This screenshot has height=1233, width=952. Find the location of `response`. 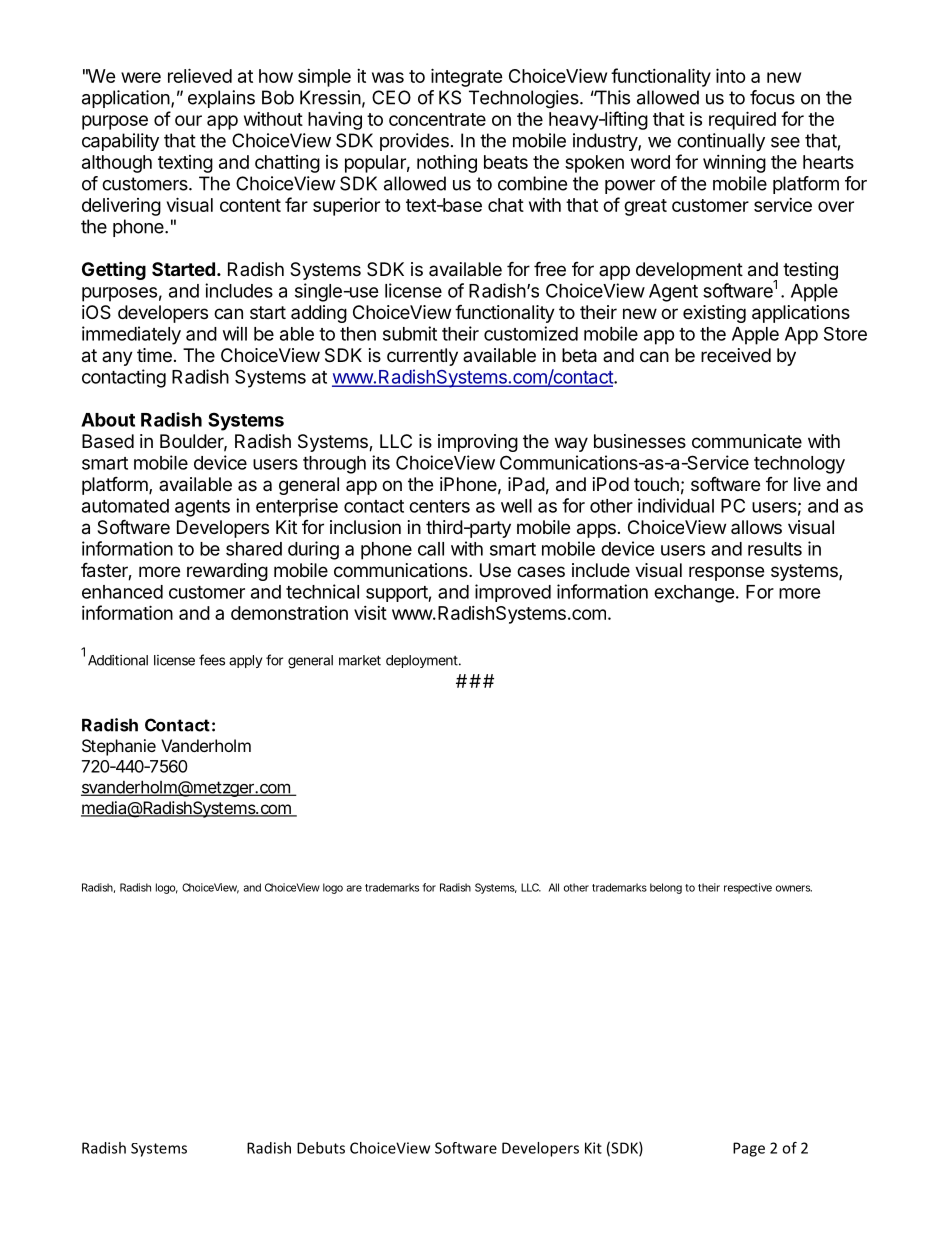

response is located at coordinates (726, 573).
